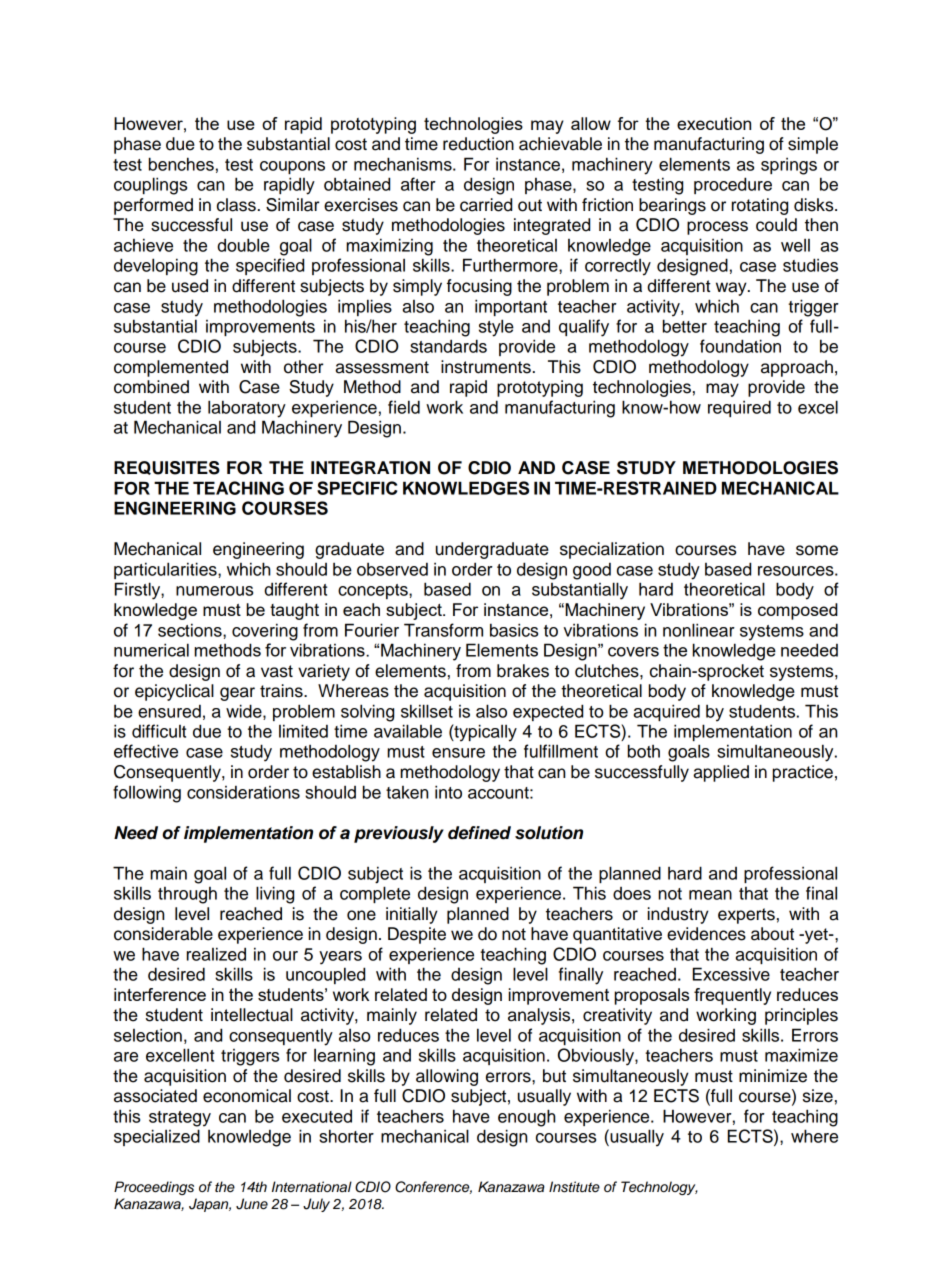 The width and height of the screenshot is (952, 1271). What do you see at coordinates (370, 468) in the screenshot?
I see `INTEGRATION` at bounding box center [370, 468].
